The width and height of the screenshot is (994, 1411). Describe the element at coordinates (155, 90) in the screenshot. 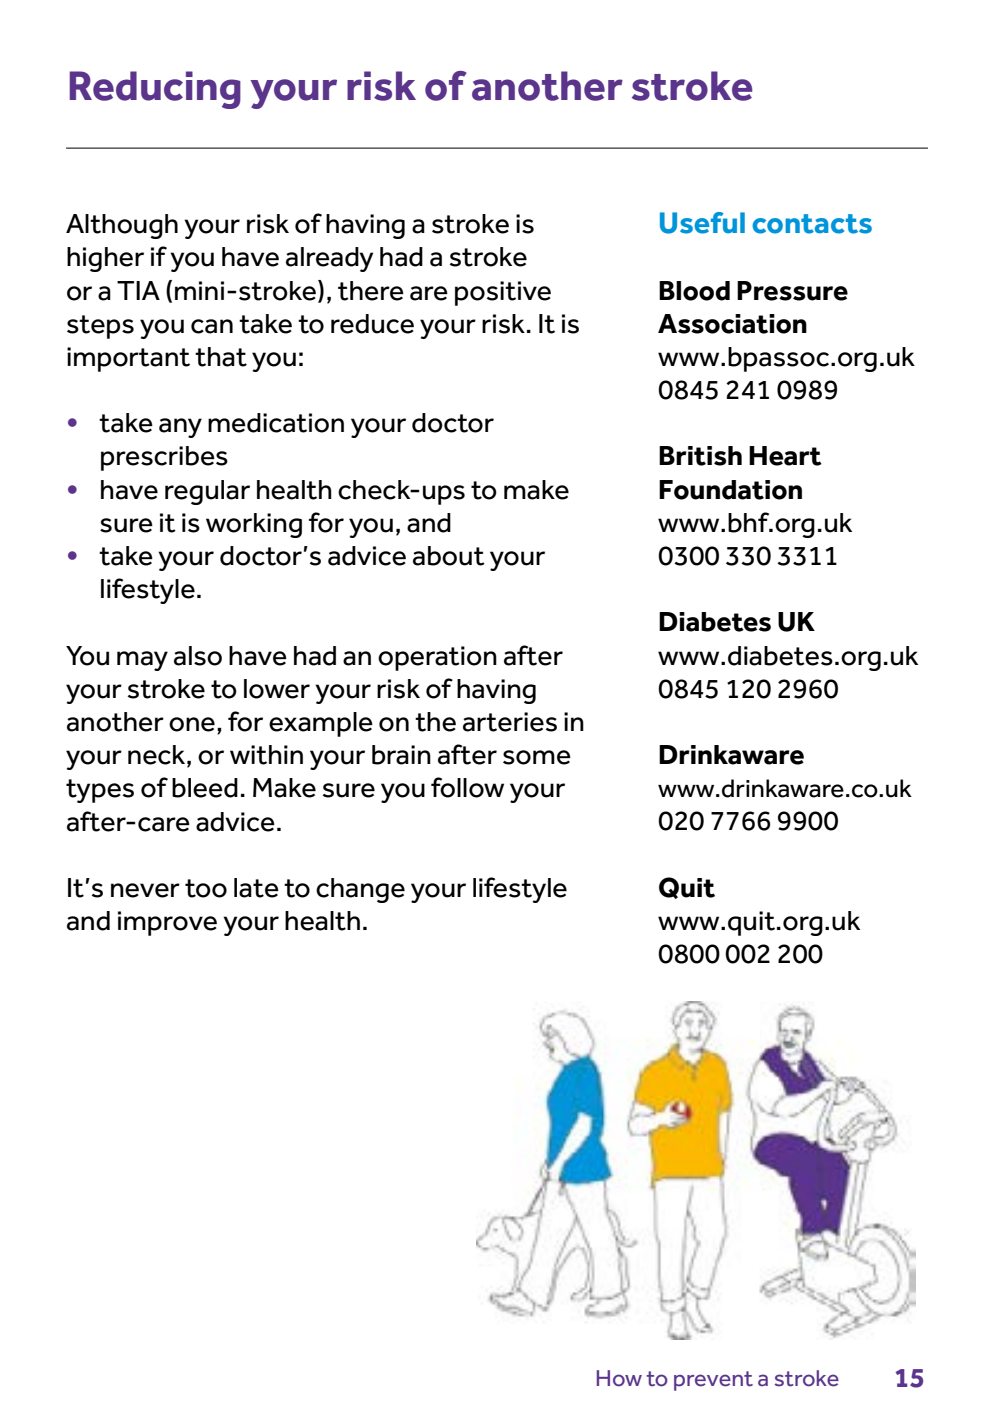

I see `Reducing` at that location.
